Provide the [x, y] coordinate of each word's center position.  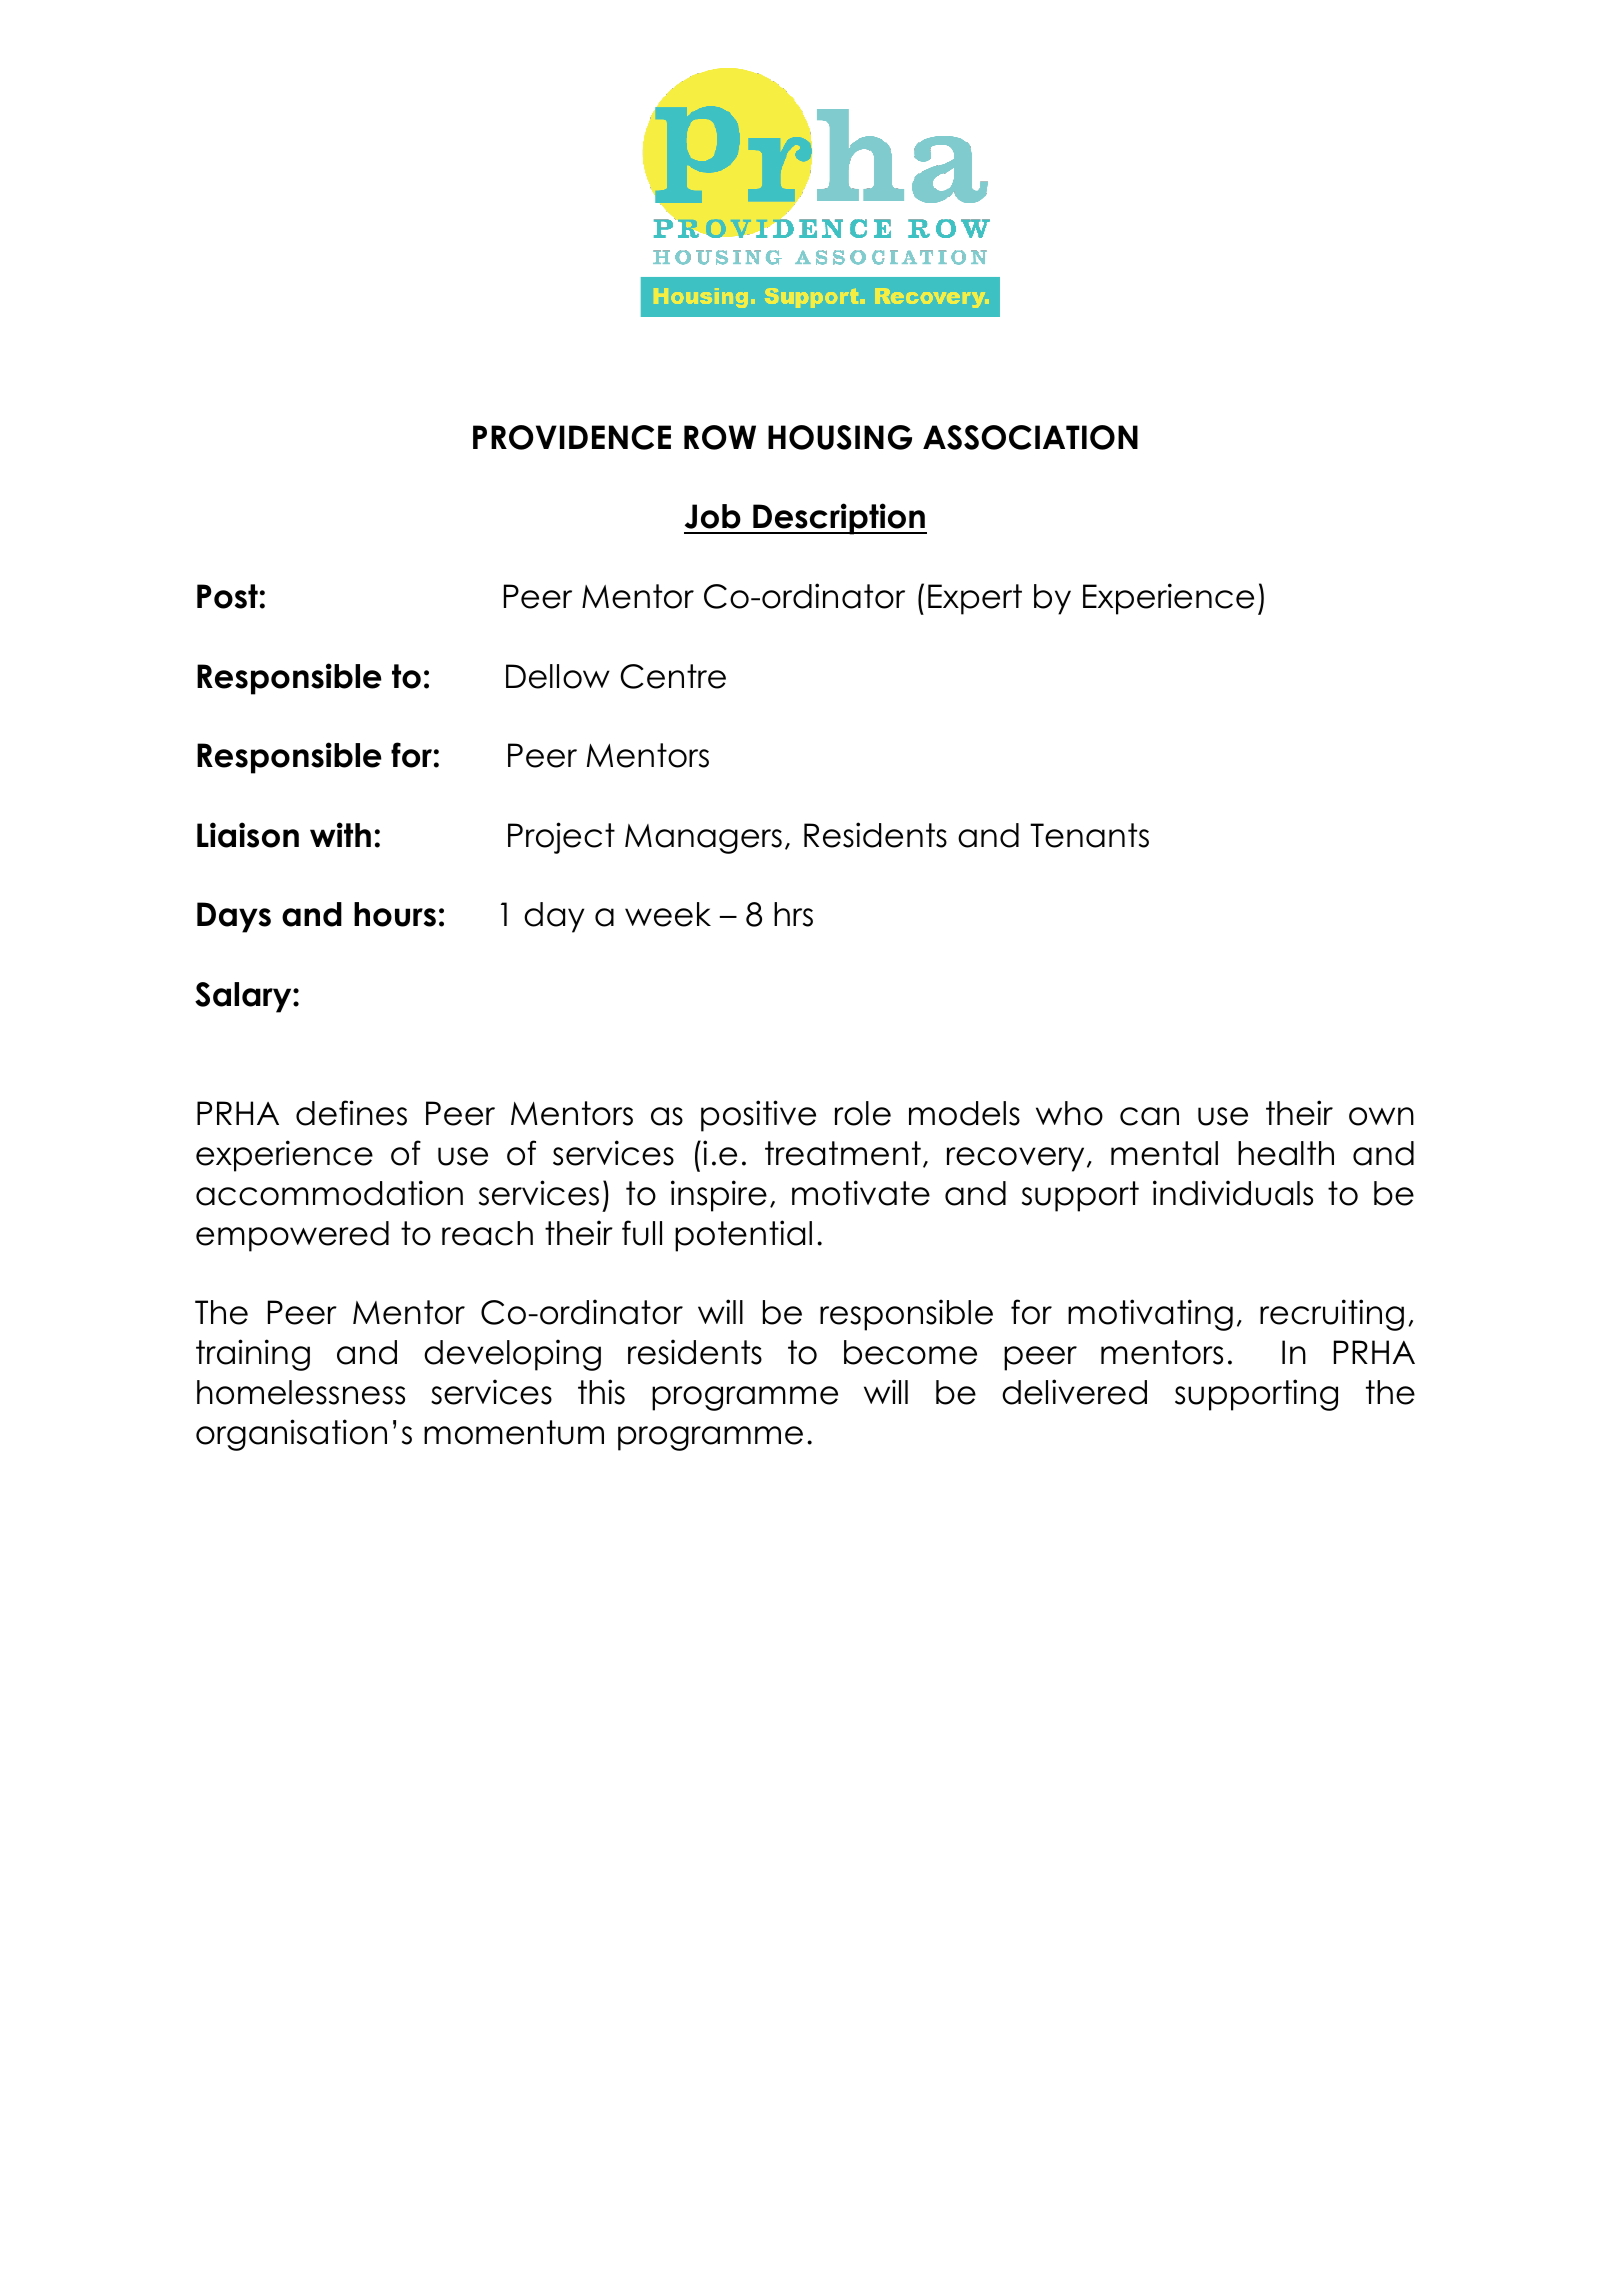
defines [351, 1113]
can [1149, 1116]
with [340, 834]
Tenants [1089, 835]
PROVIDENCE [572, 437]
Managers [703, 839]
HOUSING [840, 437]
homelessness [301, 1392]
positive [758, 1116]
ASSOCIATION [1030, 437]
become [910, 1352]
